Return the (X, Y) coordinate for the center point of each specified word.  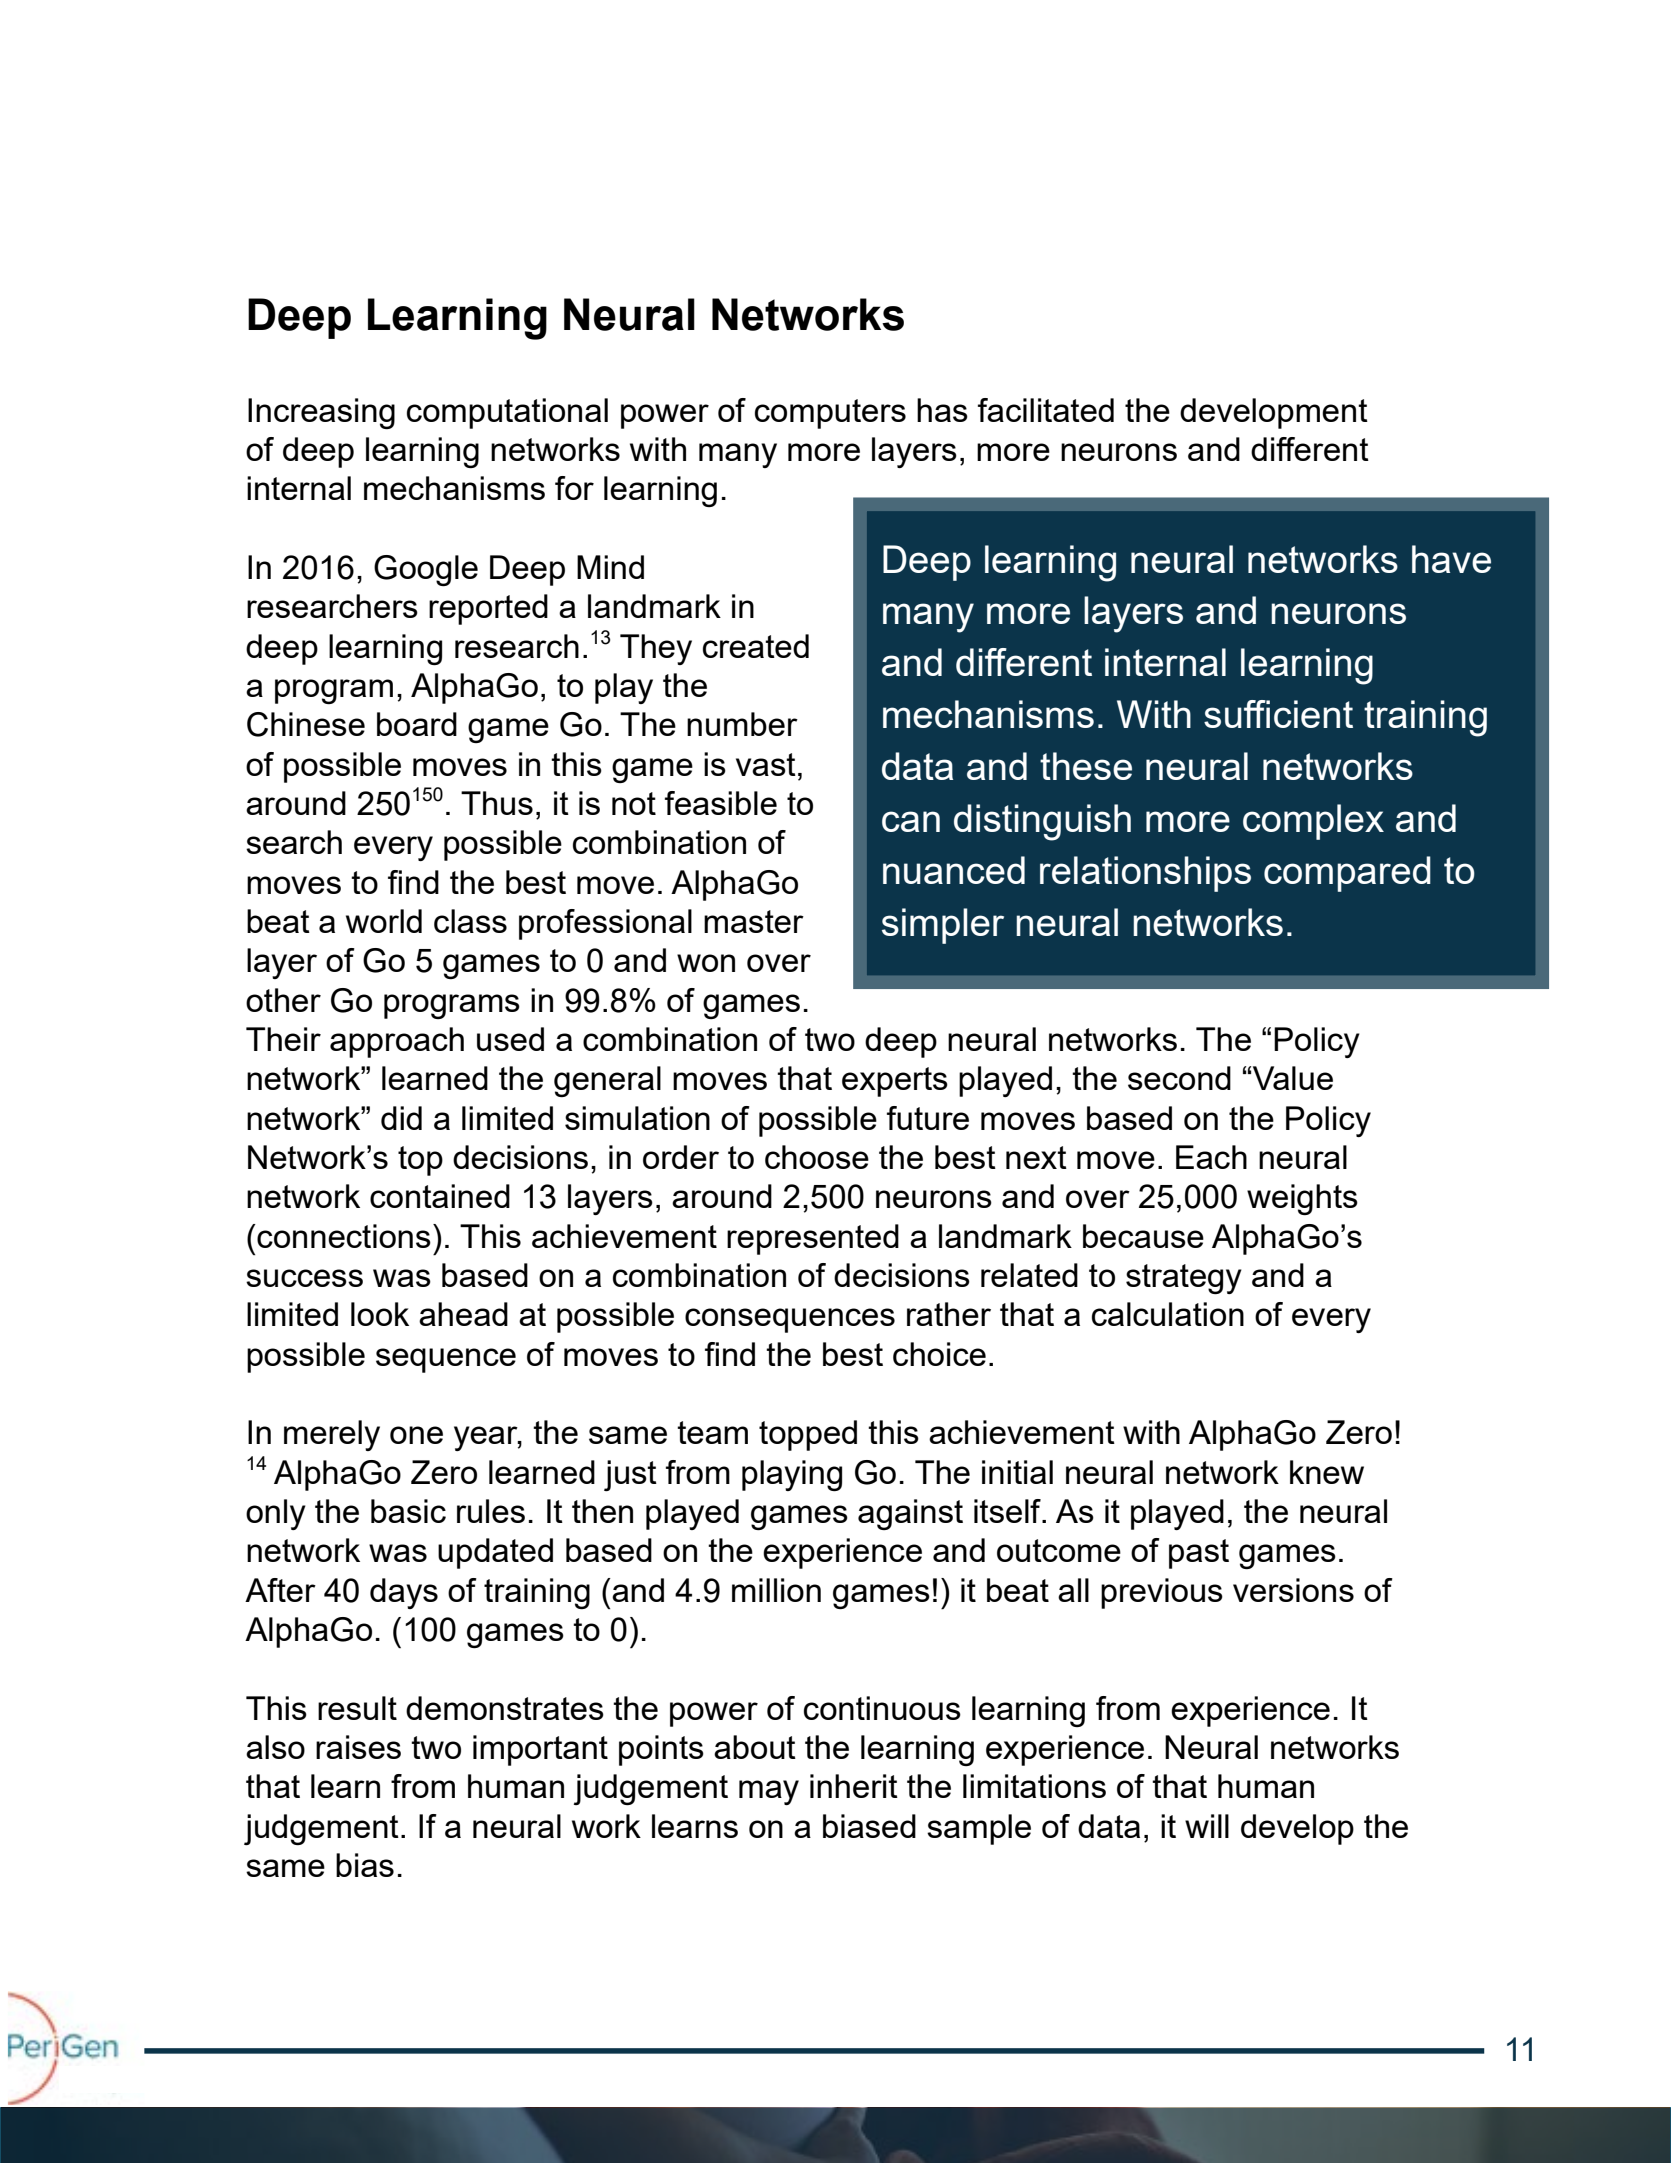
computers (830, 414)
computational (507, 413)
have (1451, 559)
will (1207, 1826)
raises (358, 1747)
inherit (854, 1786)
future (928, 1118)
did (401, 1118)
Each (1211, 1157)
